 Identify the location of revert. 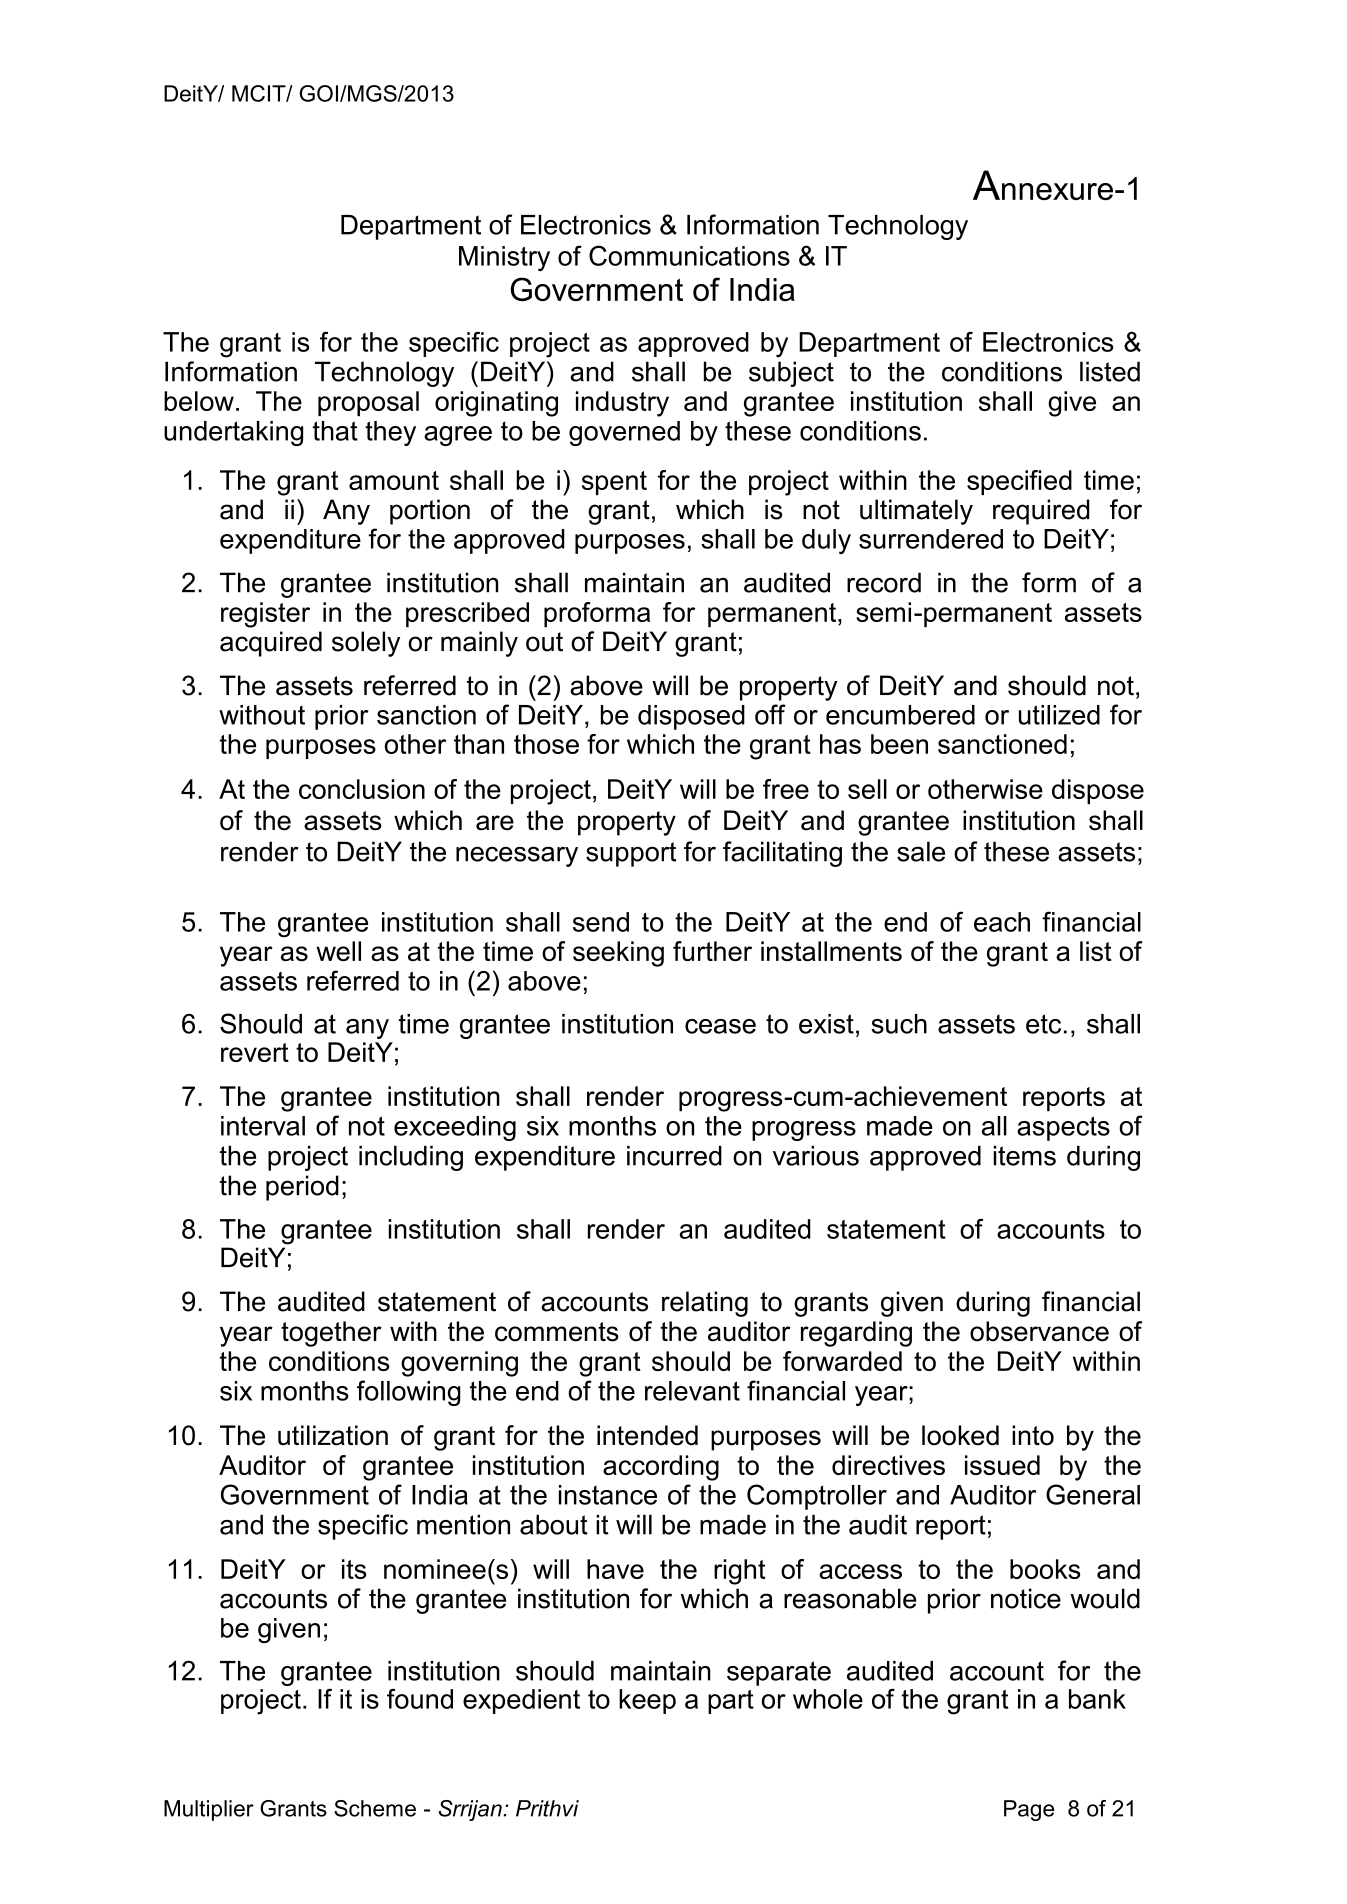
(255, 1052).
